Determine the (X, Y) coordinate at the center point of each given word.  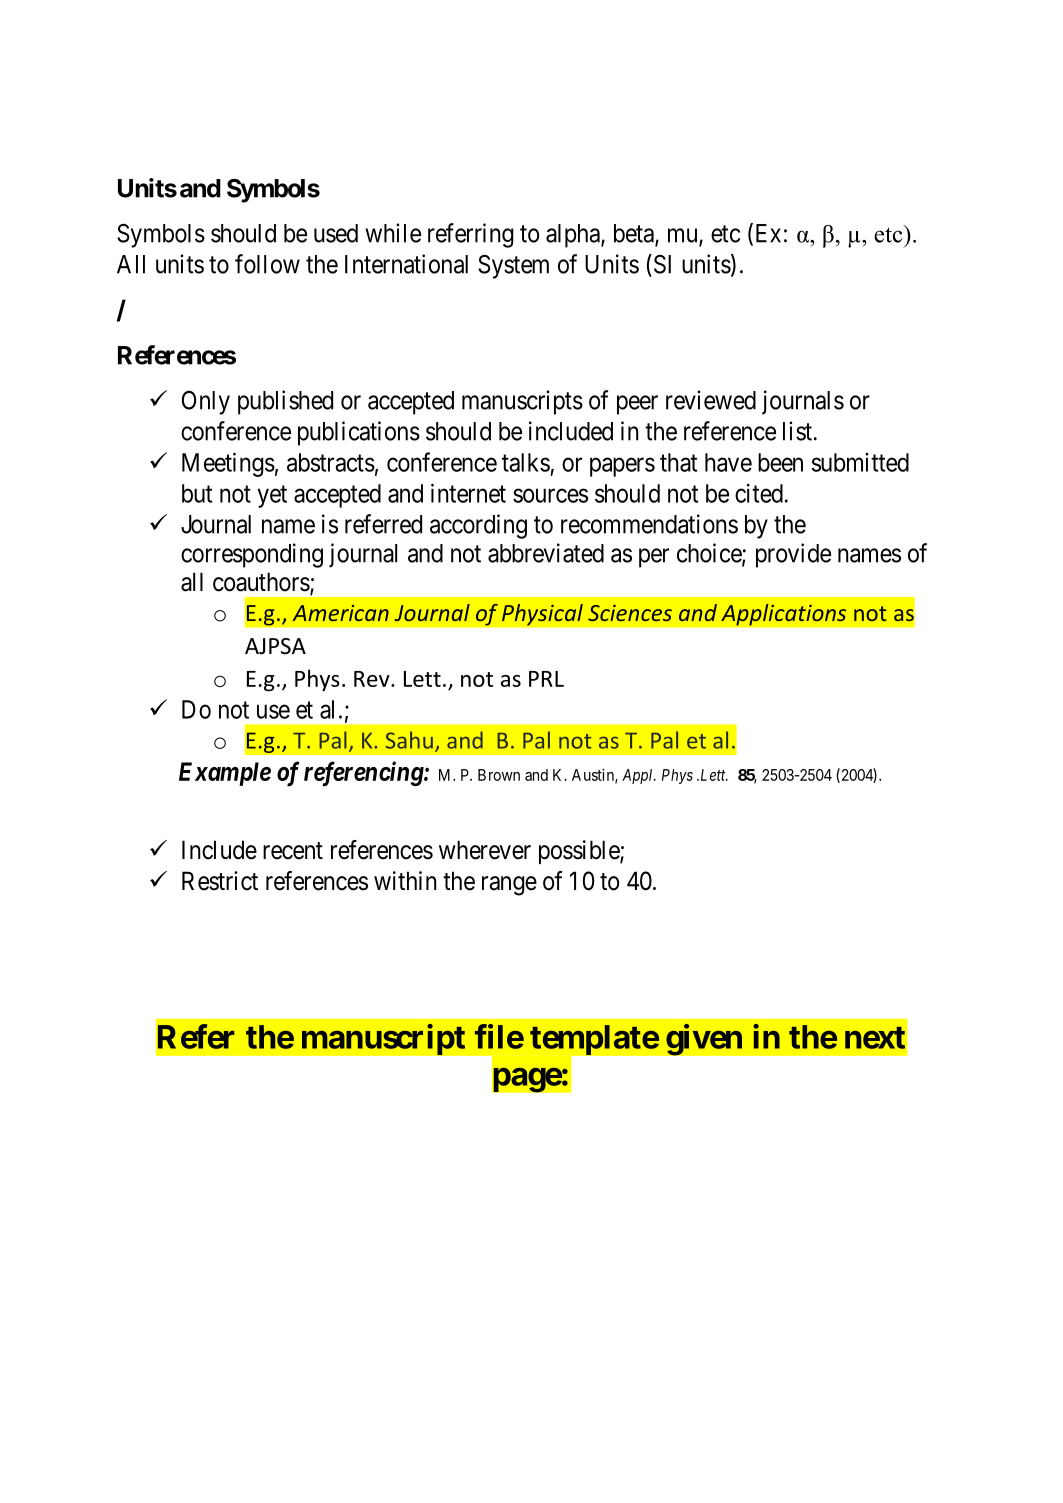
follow (267, 264)
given (704, 1040)
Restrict (220, 881)
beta (635, 234)
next (875, 1038)
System (513, 267)
